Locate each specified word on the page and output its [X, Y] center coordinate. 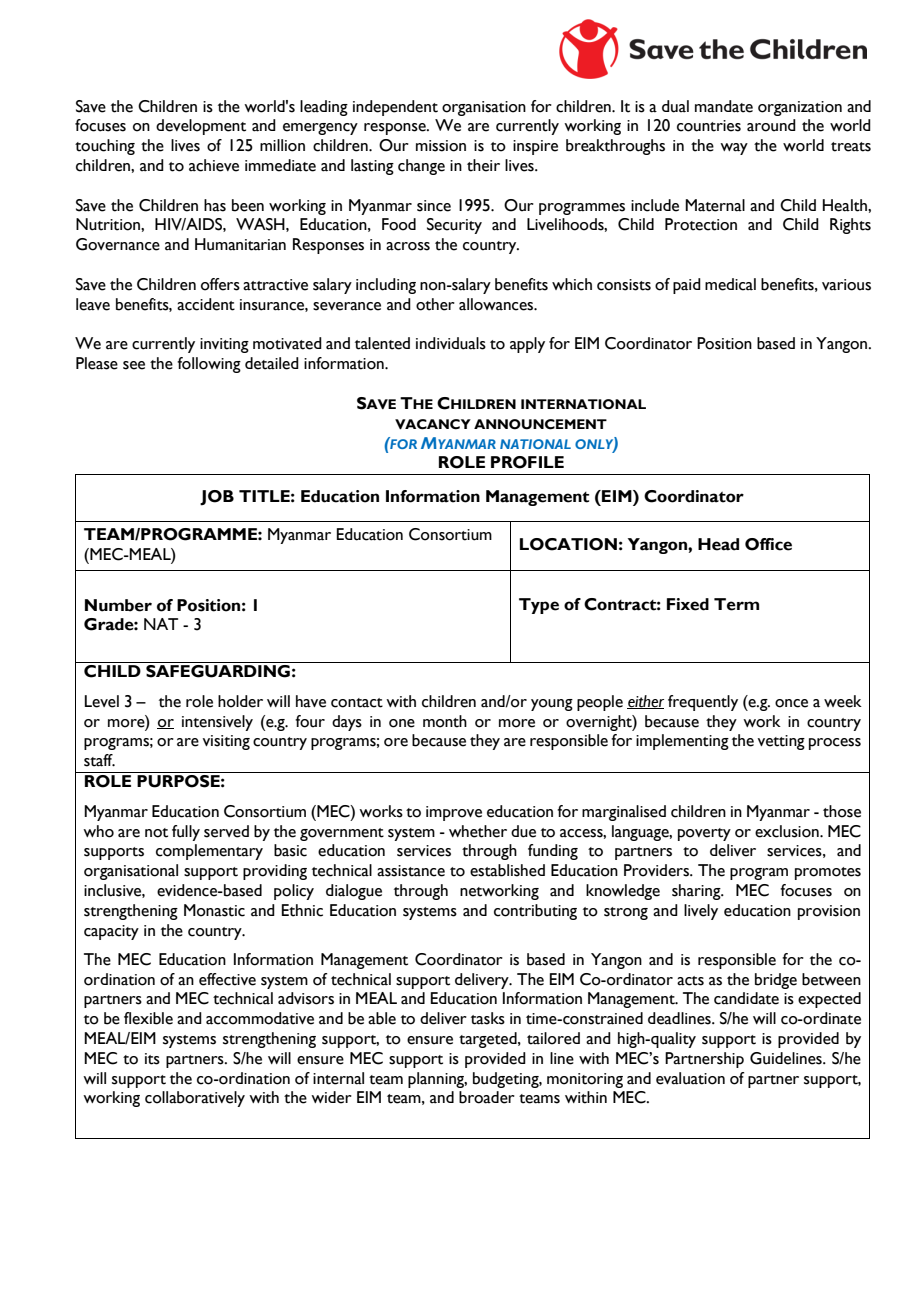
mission [441, 146]
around [771, 125]
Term [736, 604]
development [201, 127]
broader [487, 1097]
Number [118, 605]
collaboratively [195, 1099]
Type [539, 606]
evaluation [690, 1078]
